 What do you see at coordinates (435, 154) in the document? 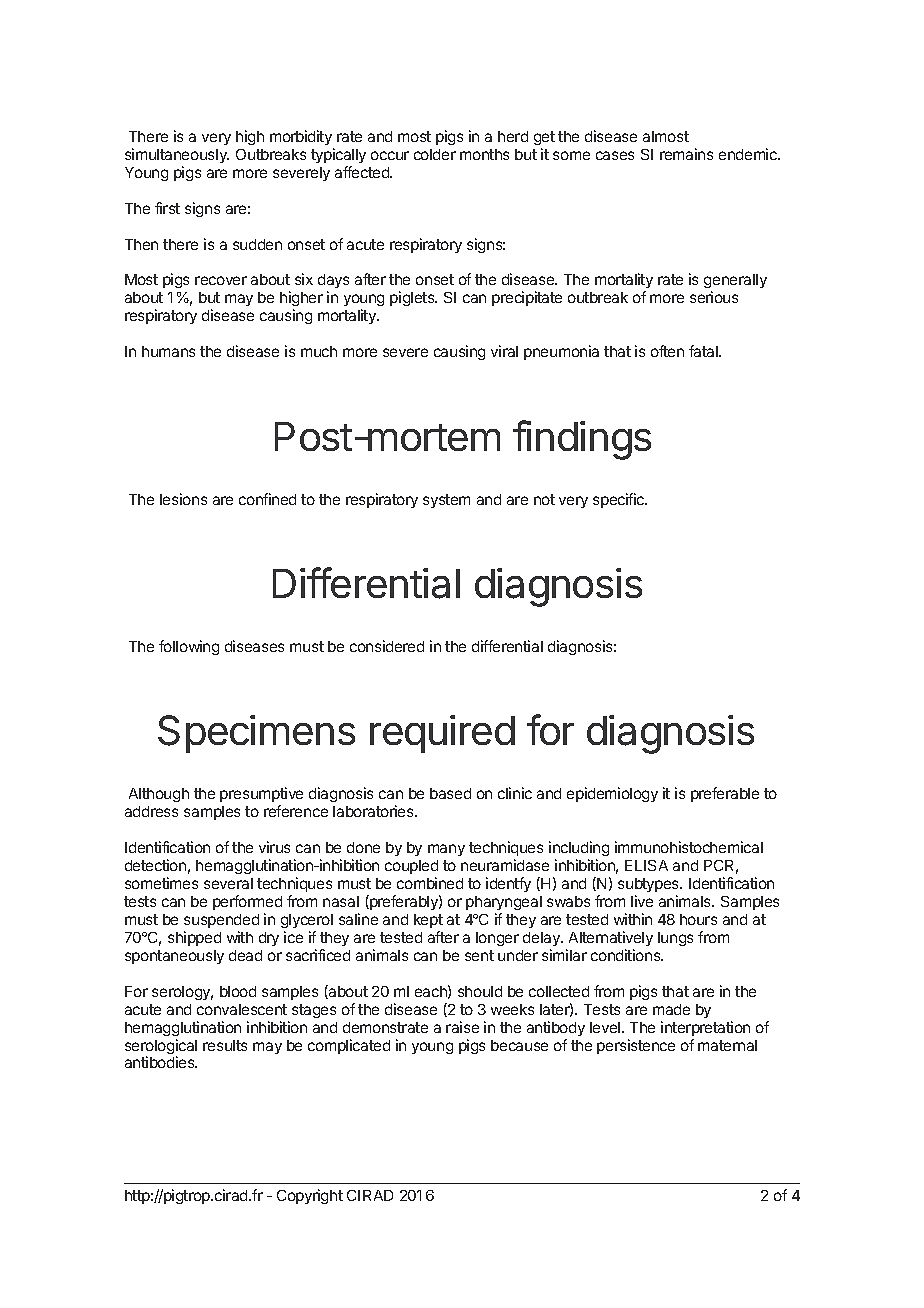
I see `colder` at bounding box center [435, 154].
